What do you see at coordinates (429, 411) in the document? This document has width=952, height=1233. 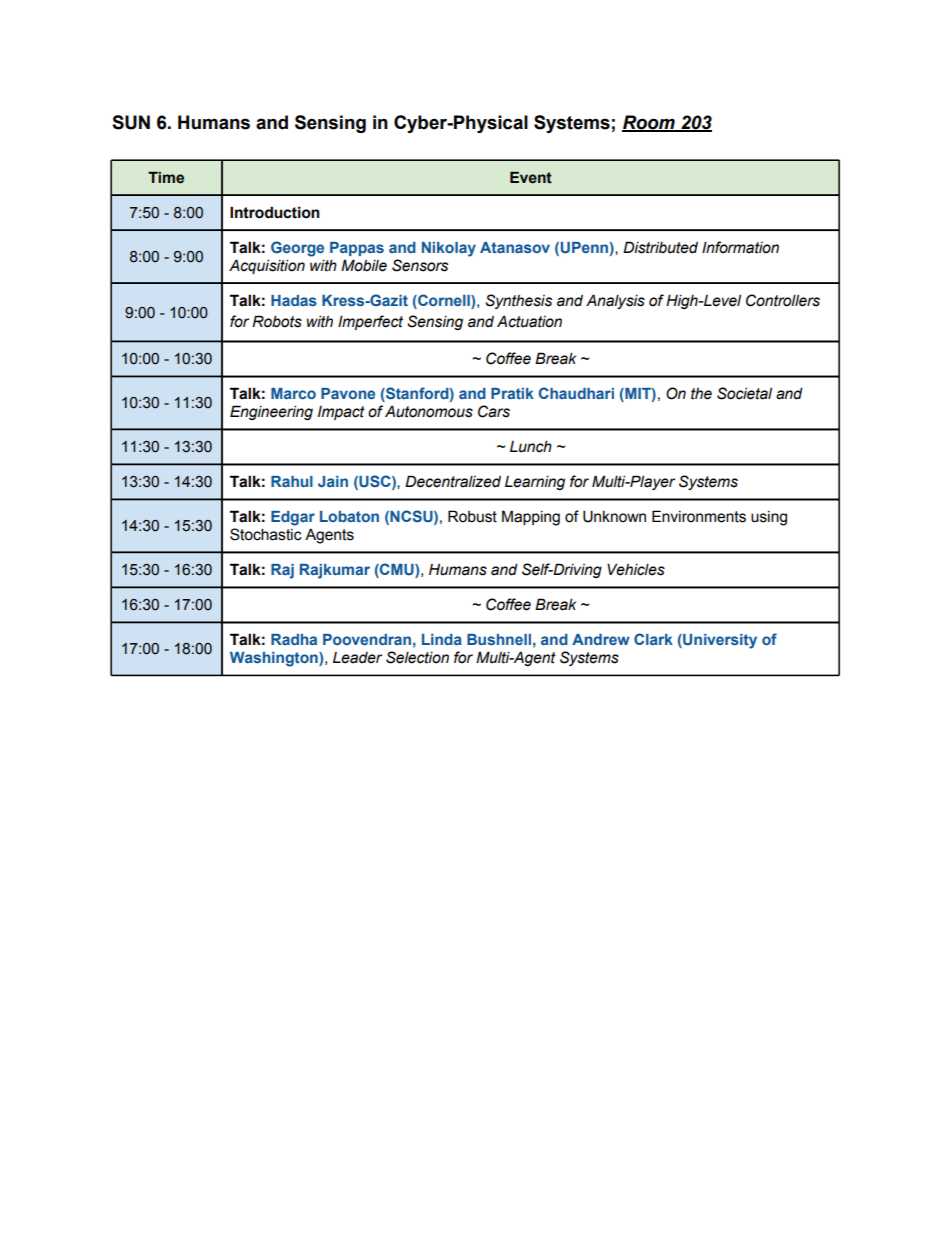 I see `Autonomous` at bounding box center [429, 411].
